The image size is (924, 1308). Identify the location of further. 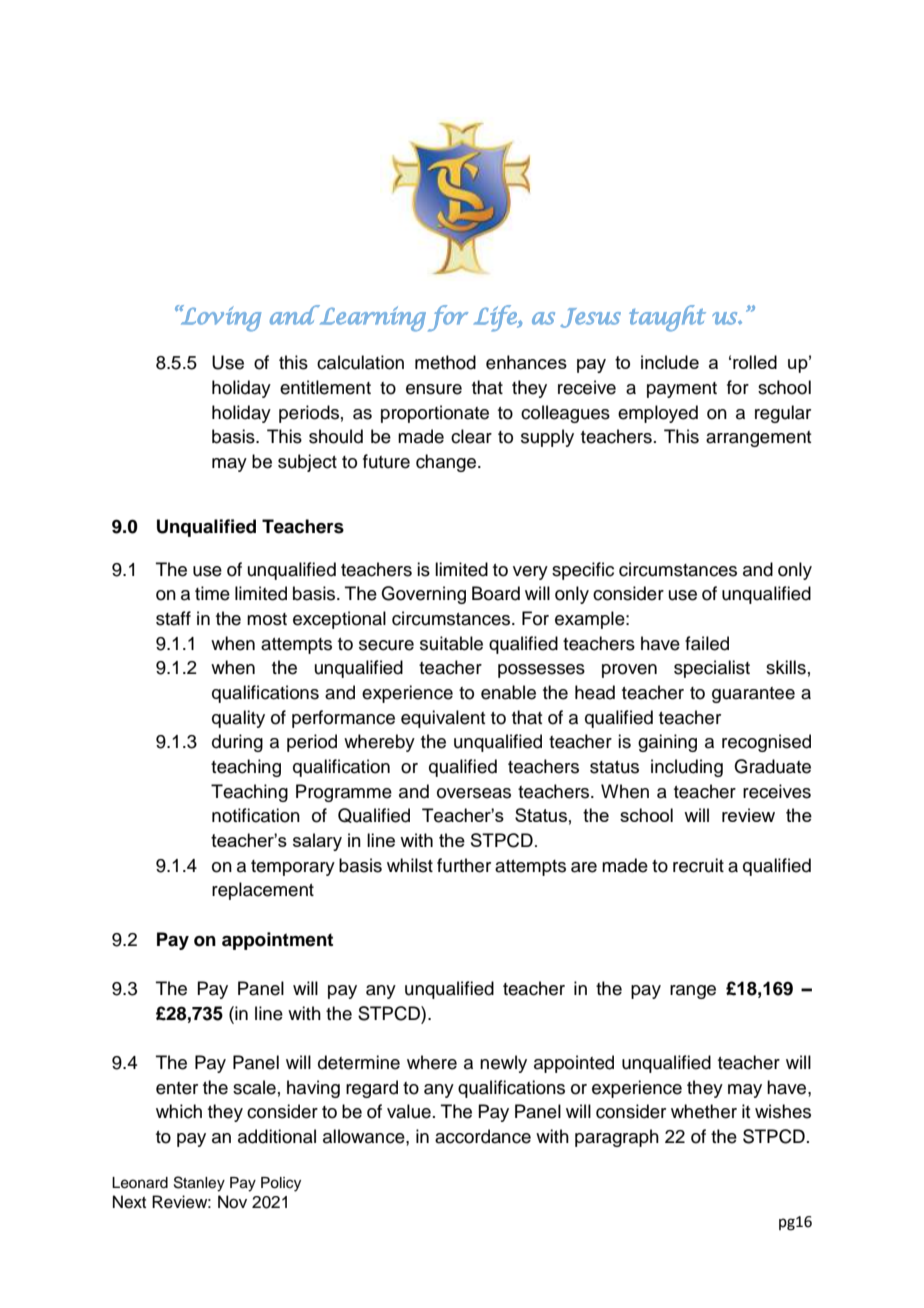
(464, 865).
